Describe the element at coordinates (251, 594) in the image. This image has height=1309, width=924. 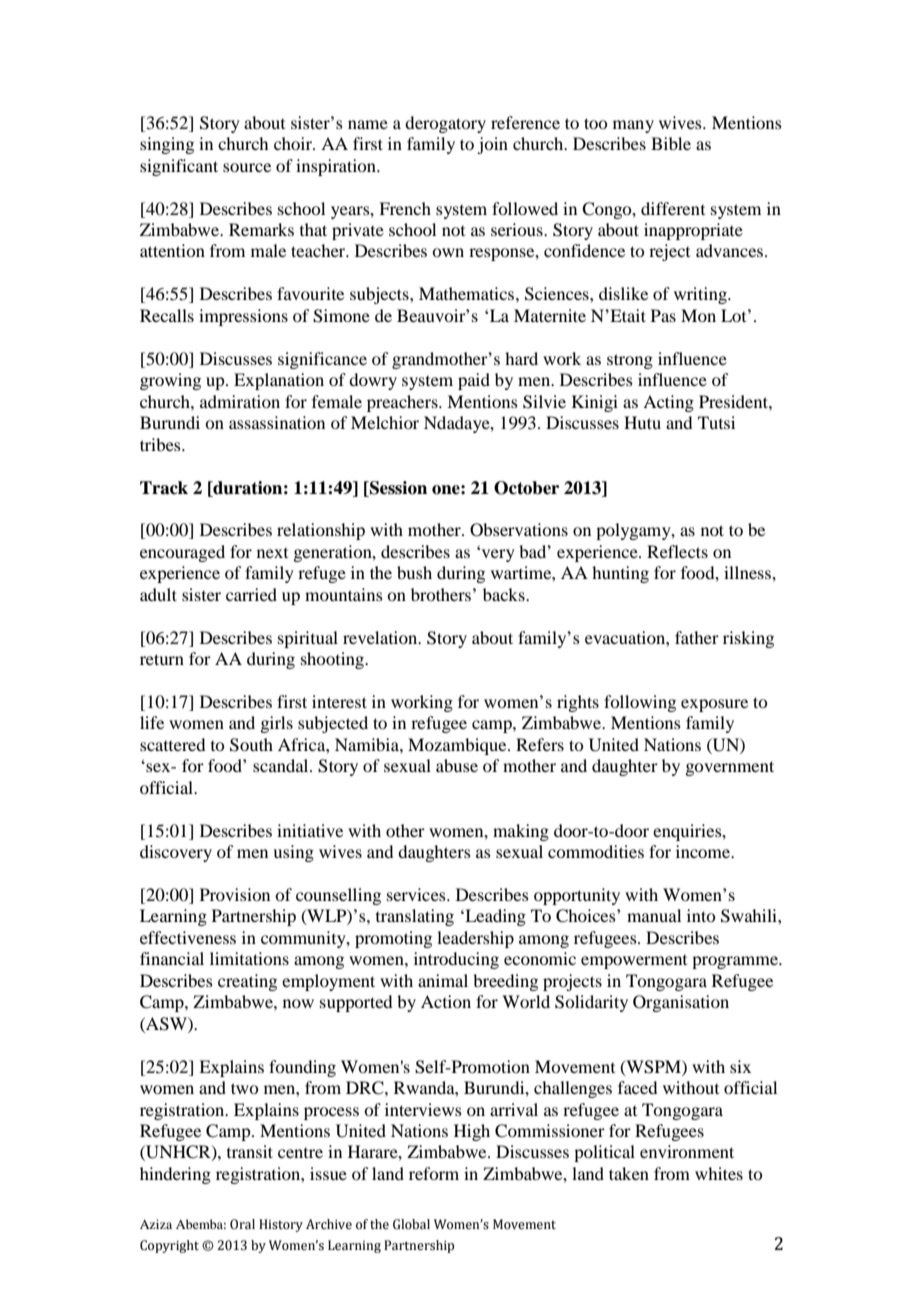
I see `carried` at that location.
